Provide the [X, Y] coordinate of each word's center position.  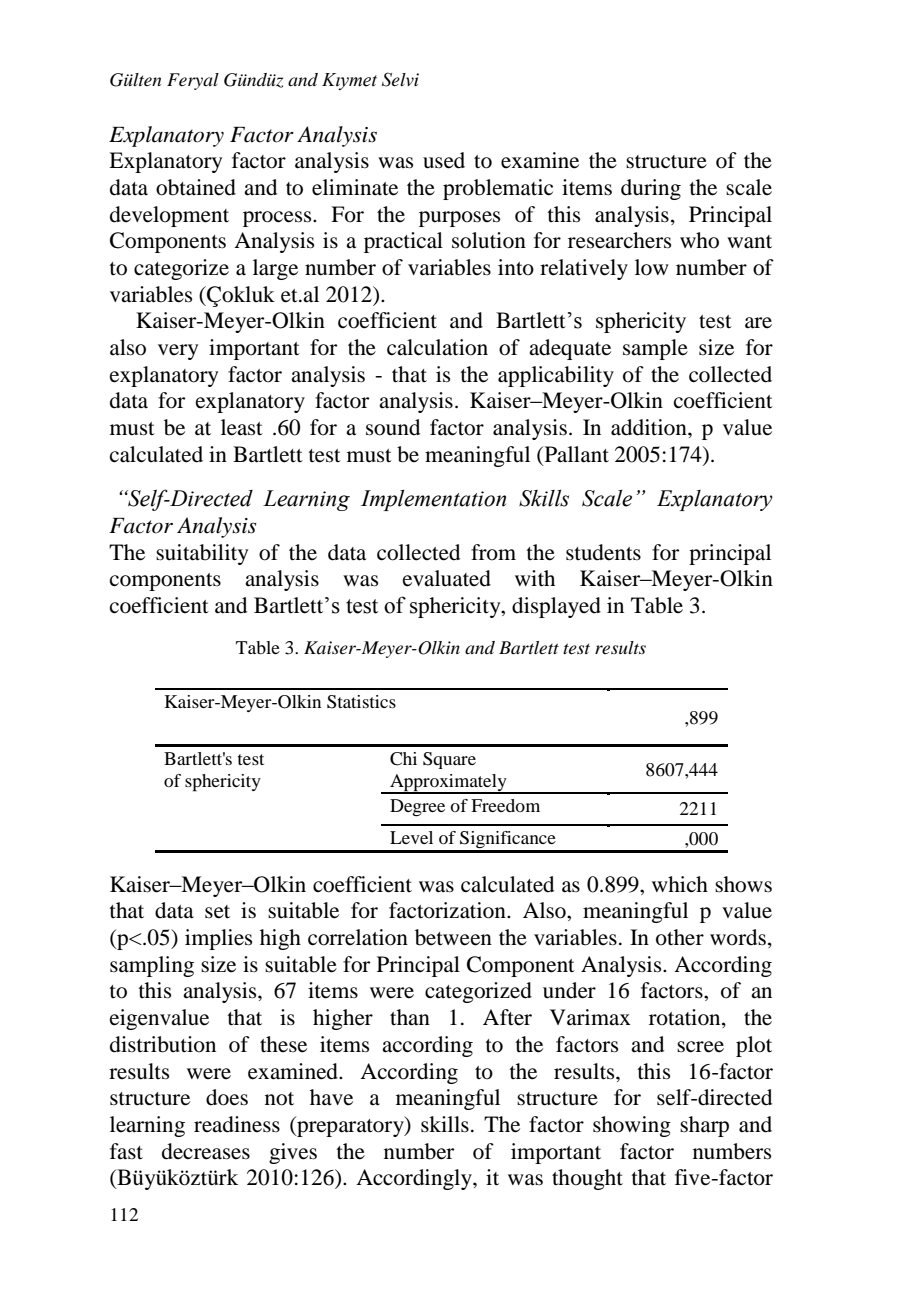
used [444, 160]
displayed [556, 607]
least [242, 427]
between [453, 937]
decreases [206, 1151]
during [651, 189]
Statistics [361, 702]
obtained [196, 187]
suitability [202, 554]
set [217, 912]
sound [393, 427]
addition [650, 427]
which [680, 884]
